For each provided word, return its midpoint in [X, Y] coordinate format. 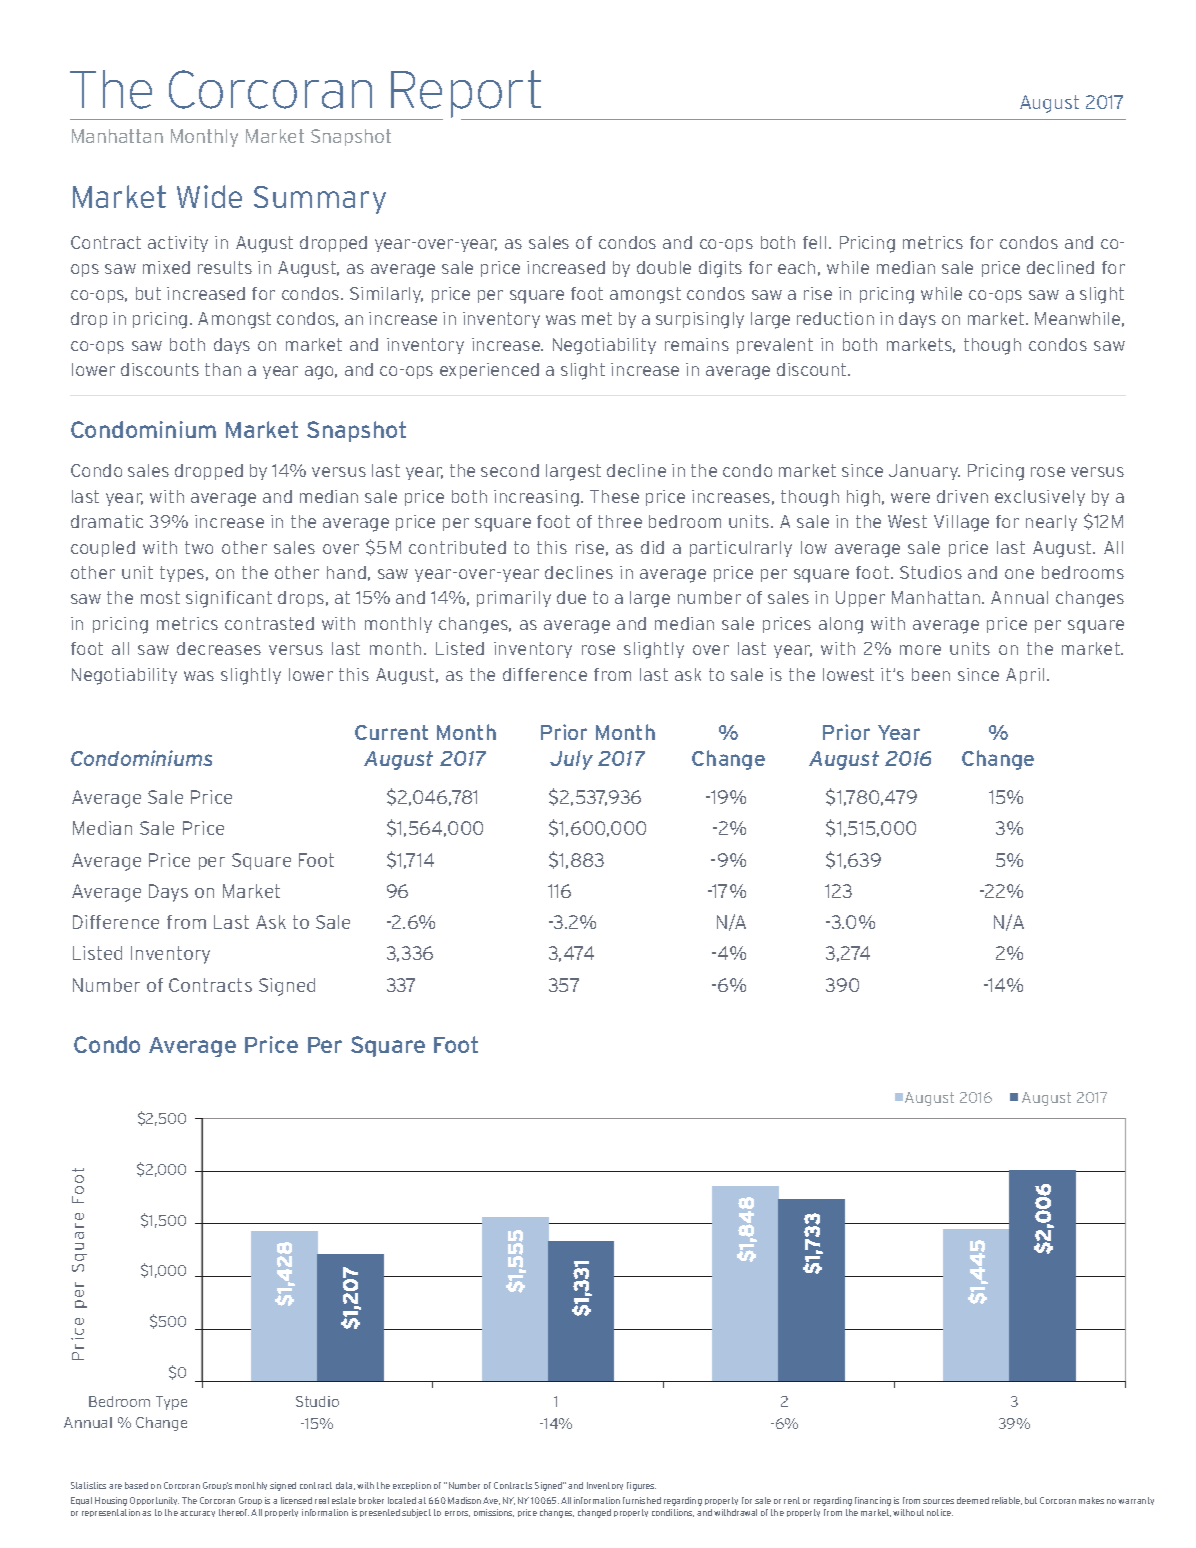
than [223, 369]
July [571, 760]
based [136, 1485]
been [931, 674]
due [571, 597]
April [1025, 676]
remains [697, 344]
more [920, 650]
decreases [219, 648]
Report [466, 95]
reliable [1007, 1501]
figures [641, 1486]
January [924, 472]
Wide [209, 196]
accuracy [197, 1514]
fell [814, 242]
